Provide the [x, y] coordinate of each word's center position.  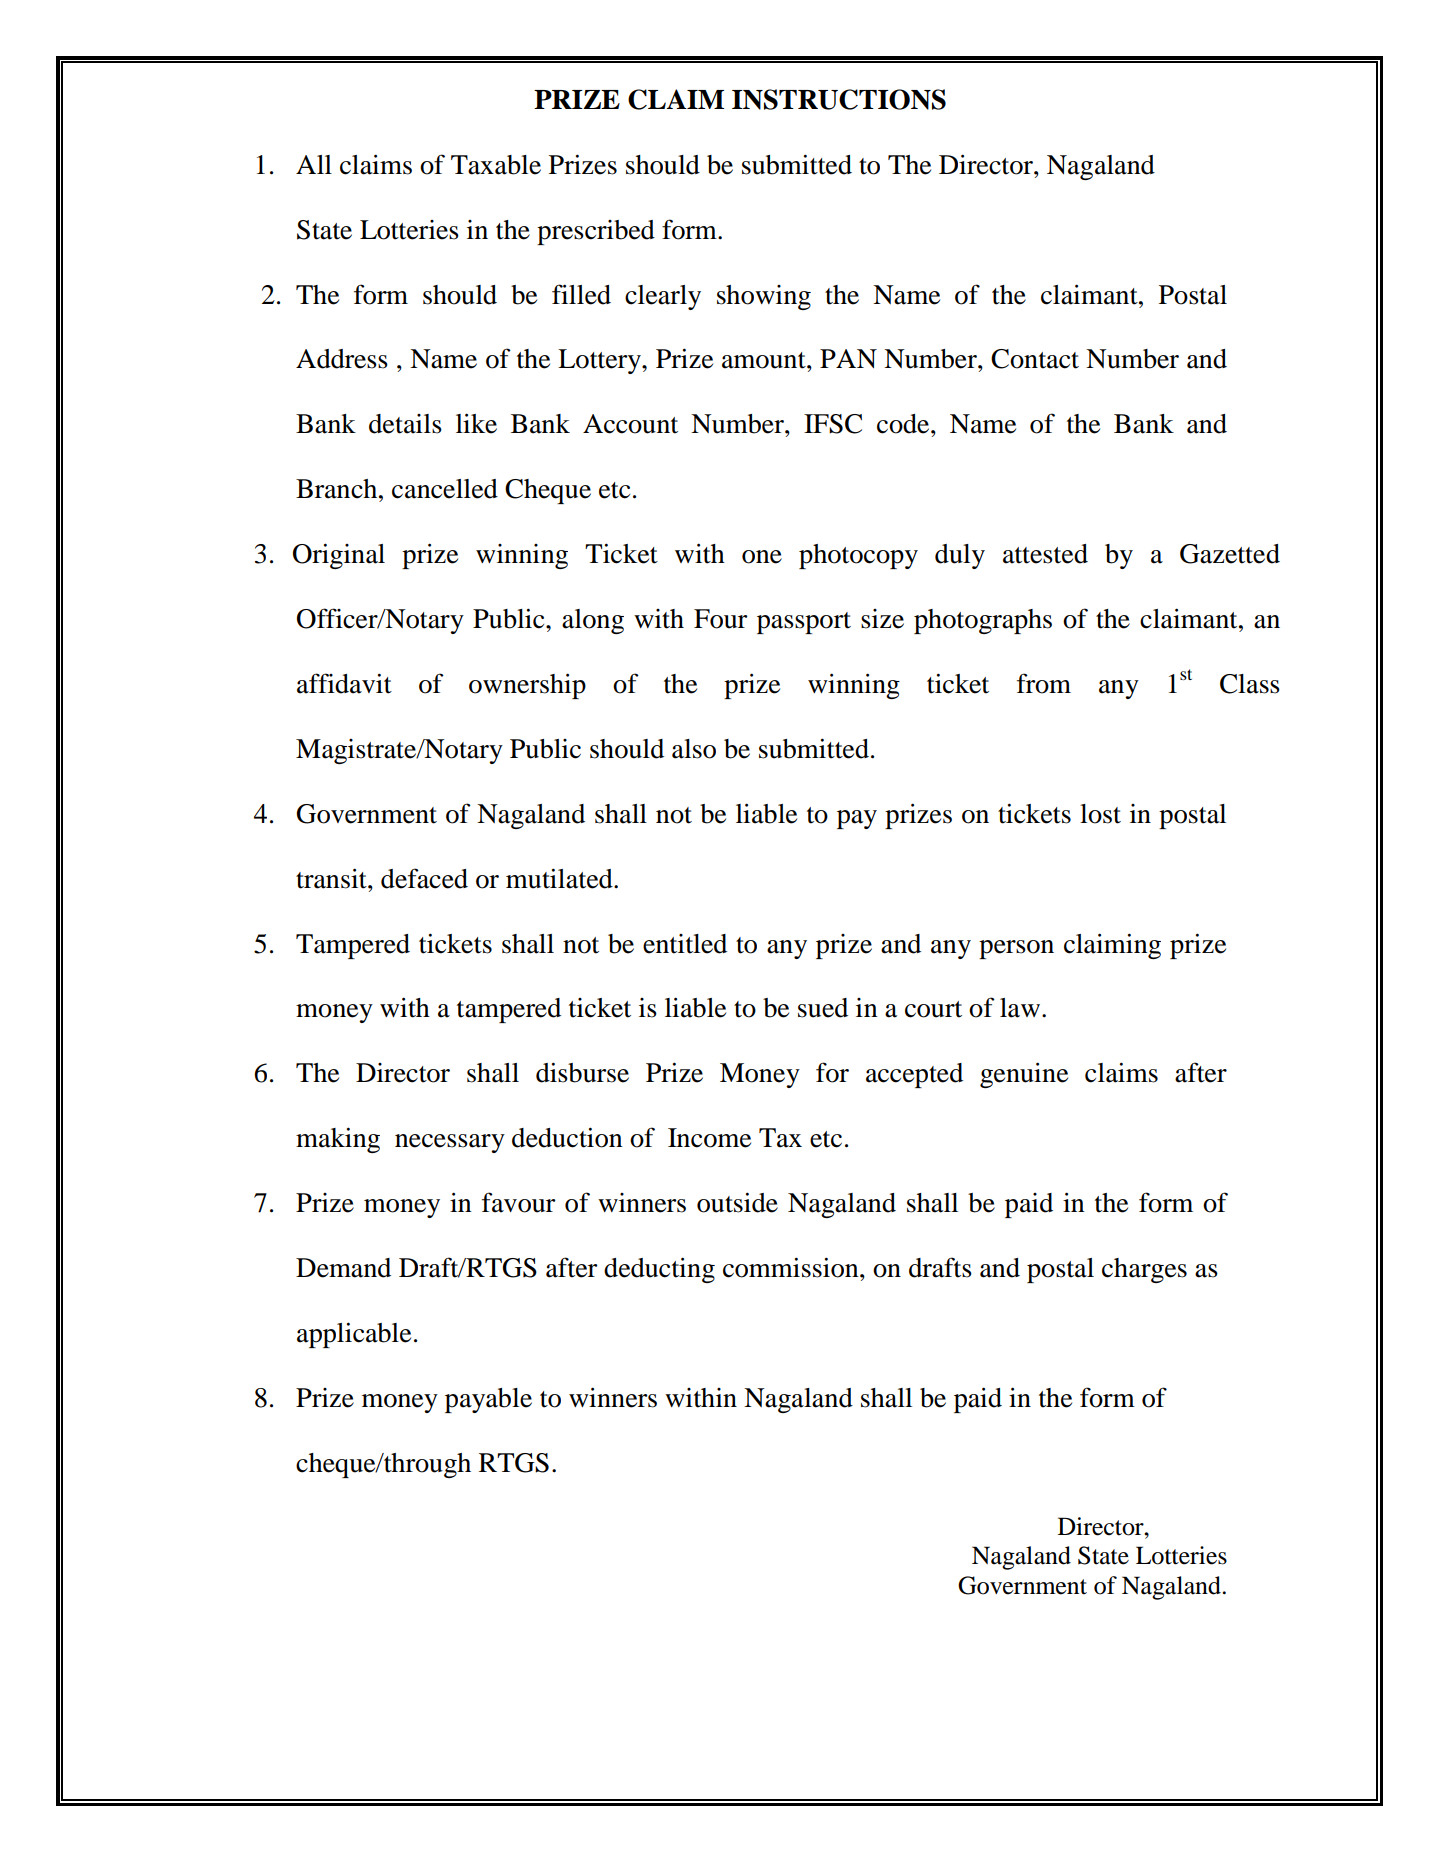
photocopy [858, 556]
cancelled [445, 489]
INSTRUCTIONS [839, 99]
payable [488, 1400]
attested [1045, 554]
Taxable [496, 165]
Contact [1035, 359]
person [1016, 949]
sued [823, 1008]
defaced [424, 878]
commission [792, 1267]
